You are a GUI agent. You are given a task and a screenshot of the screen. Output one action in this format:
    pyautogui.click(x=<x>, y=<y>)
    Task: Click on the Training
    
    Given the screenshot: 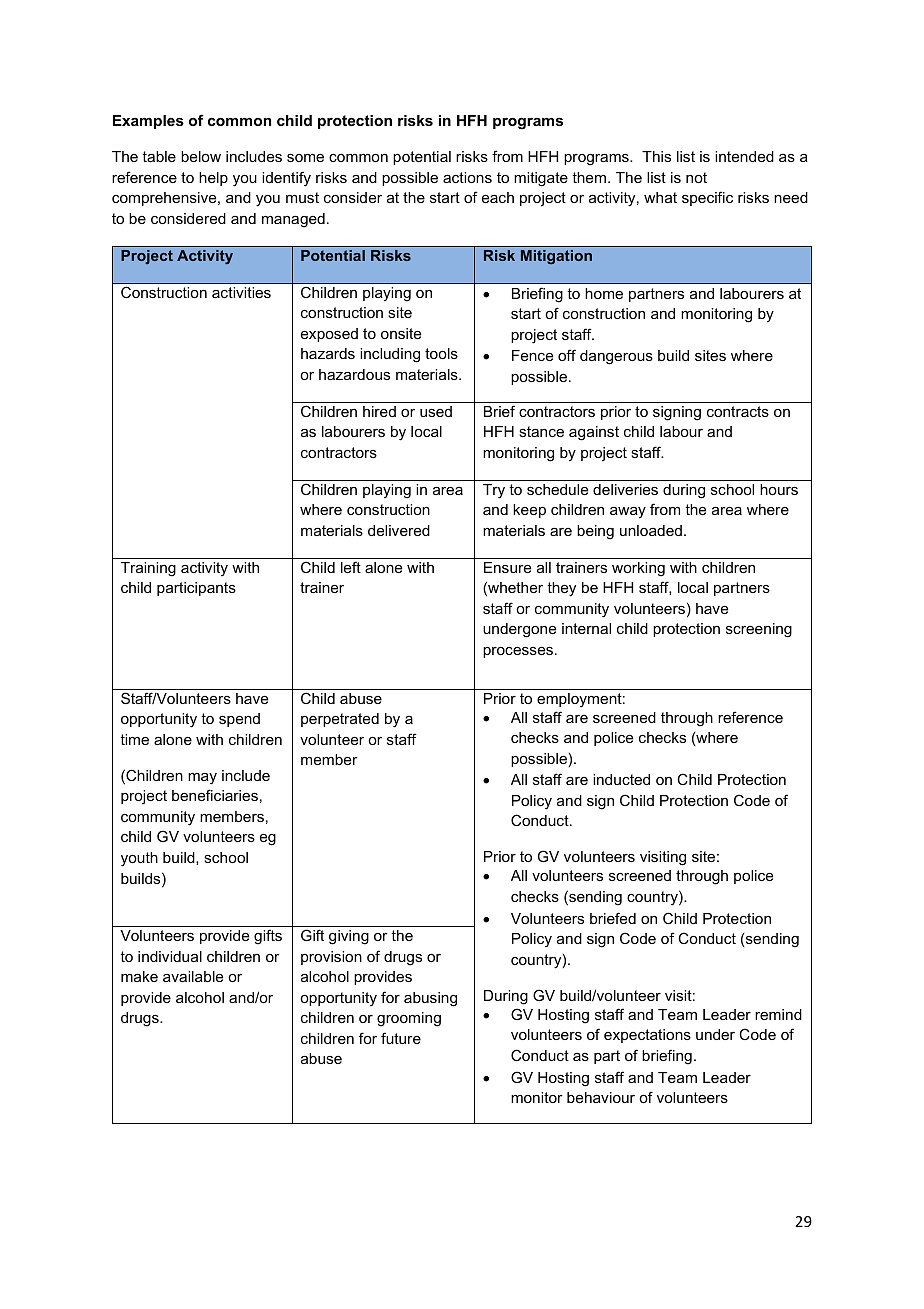 What is the action you would take?
    pyautogui.click(x=148, y=569)
